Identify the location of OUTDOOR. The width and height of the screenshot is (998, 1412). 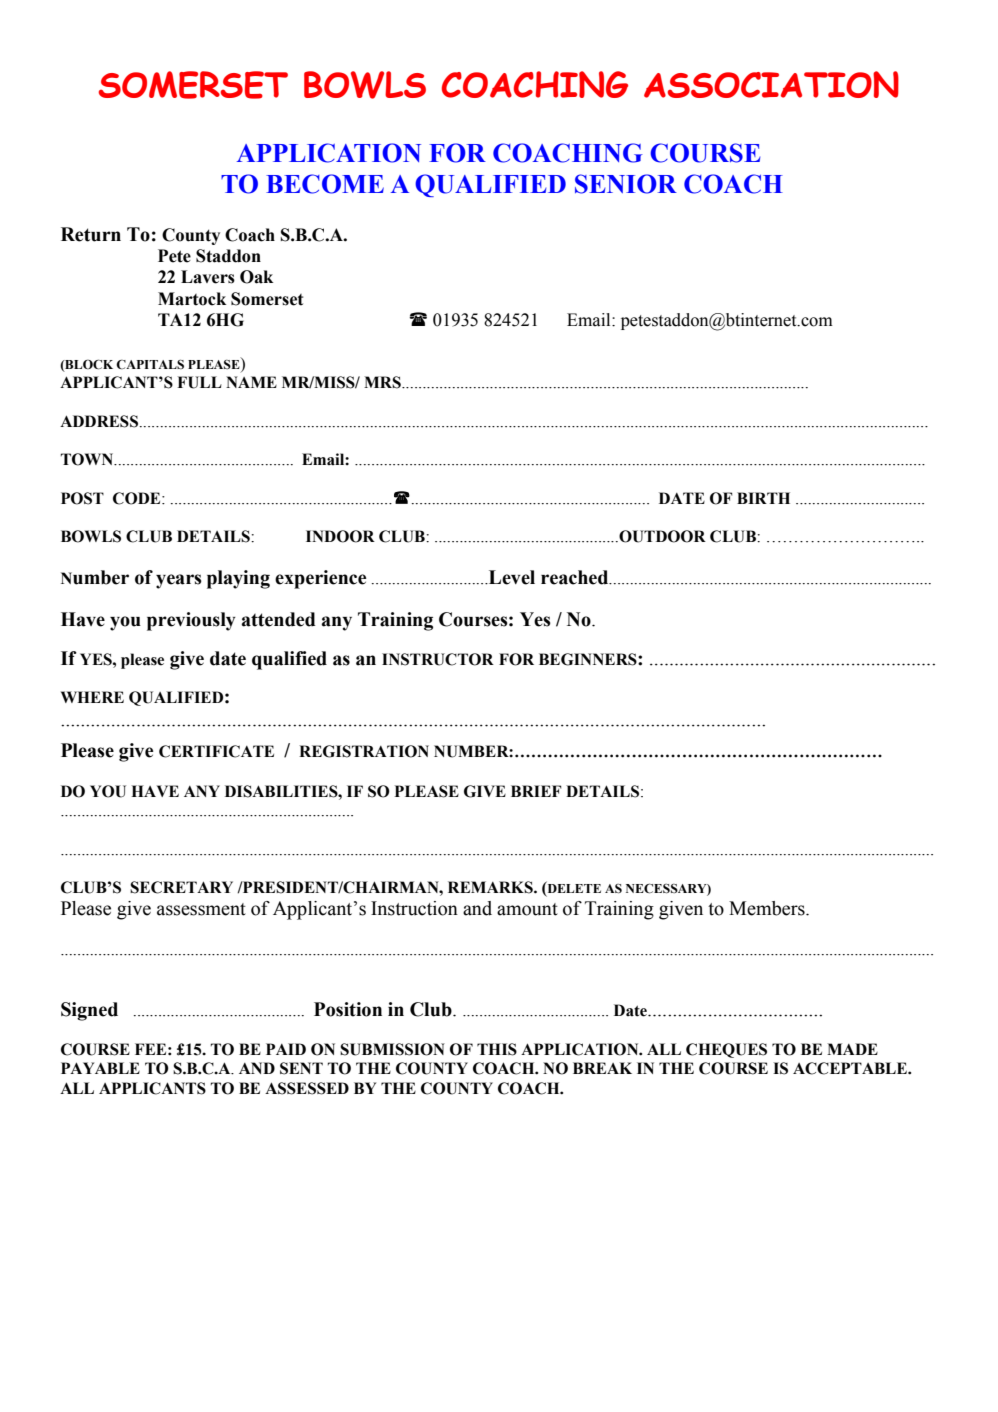
(661, 536).
